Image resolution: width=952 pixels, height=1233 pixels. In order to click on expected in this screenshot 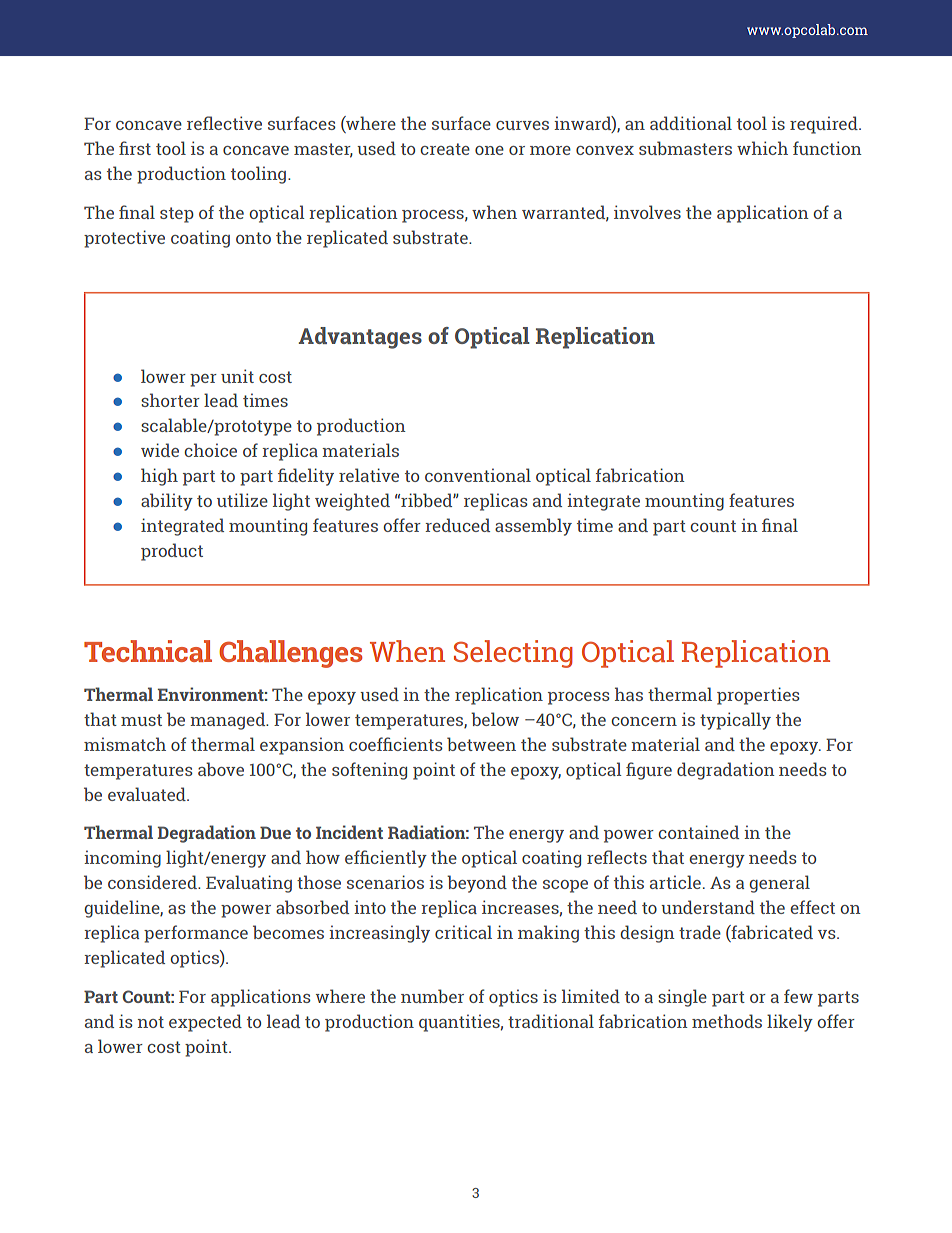, I will do `click(205, 1023)`.
